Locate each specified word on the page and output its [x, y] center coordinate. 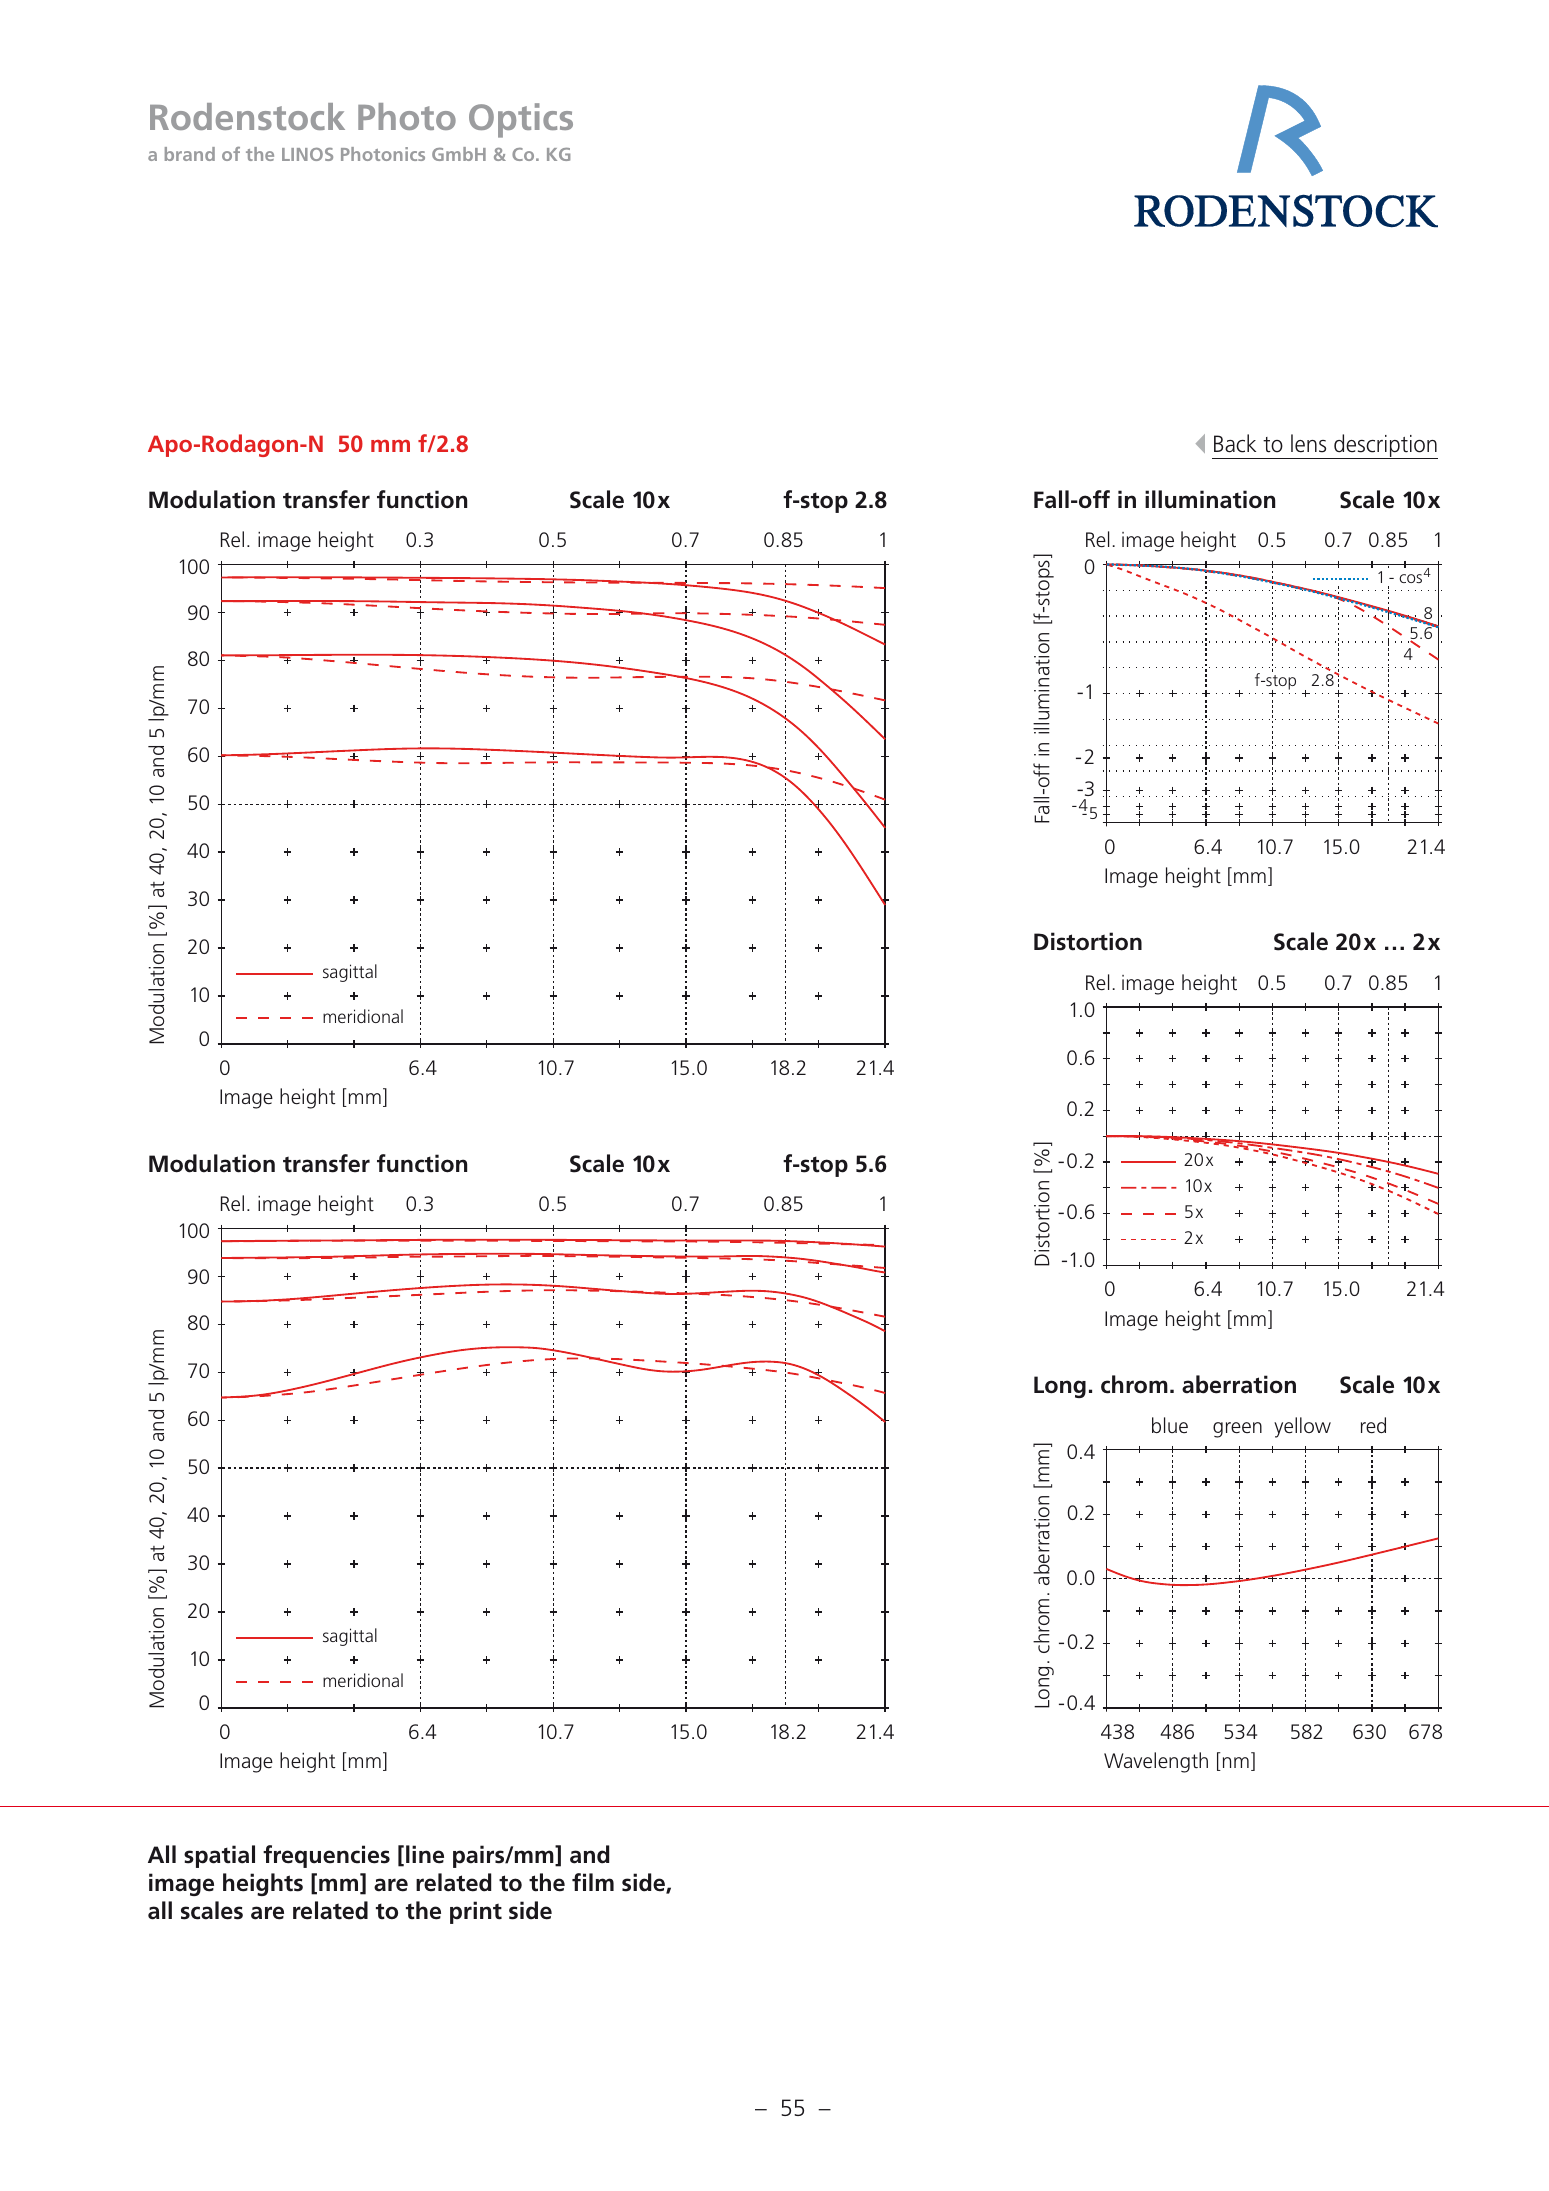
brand [190, 154]
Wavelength [1156, 1762]
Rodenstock [247, 116]
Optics [521, 120]
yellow [1302, 1427]
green [1237, 1430]
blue [1170, 1425]
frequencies [326, 1856]
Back [1235, 443]
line [425, 1854]
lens [1308, 443]
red [1373, 1425]
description [1385, 446]
